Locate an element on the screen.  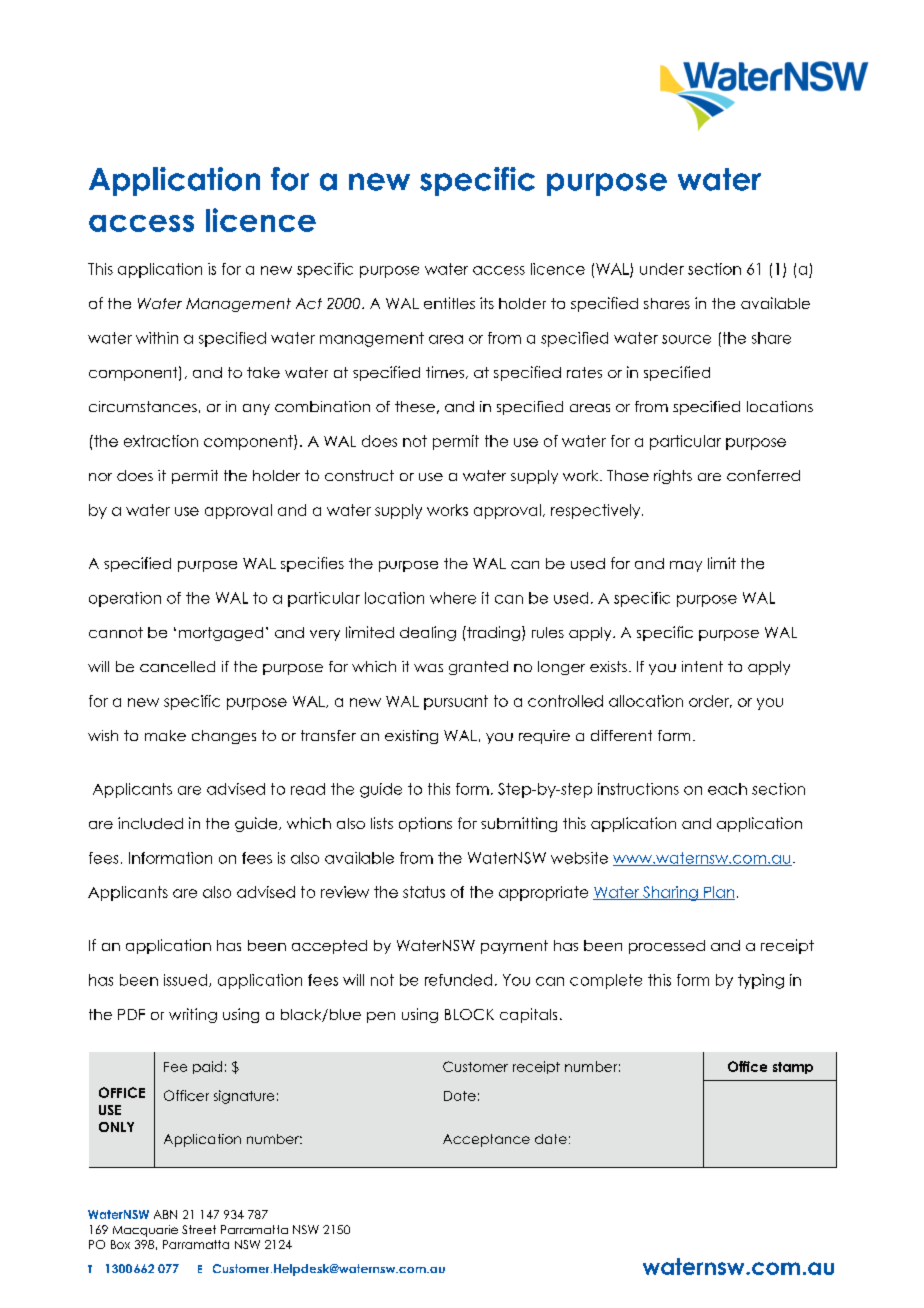
source is located at coordinates (686, 339).
